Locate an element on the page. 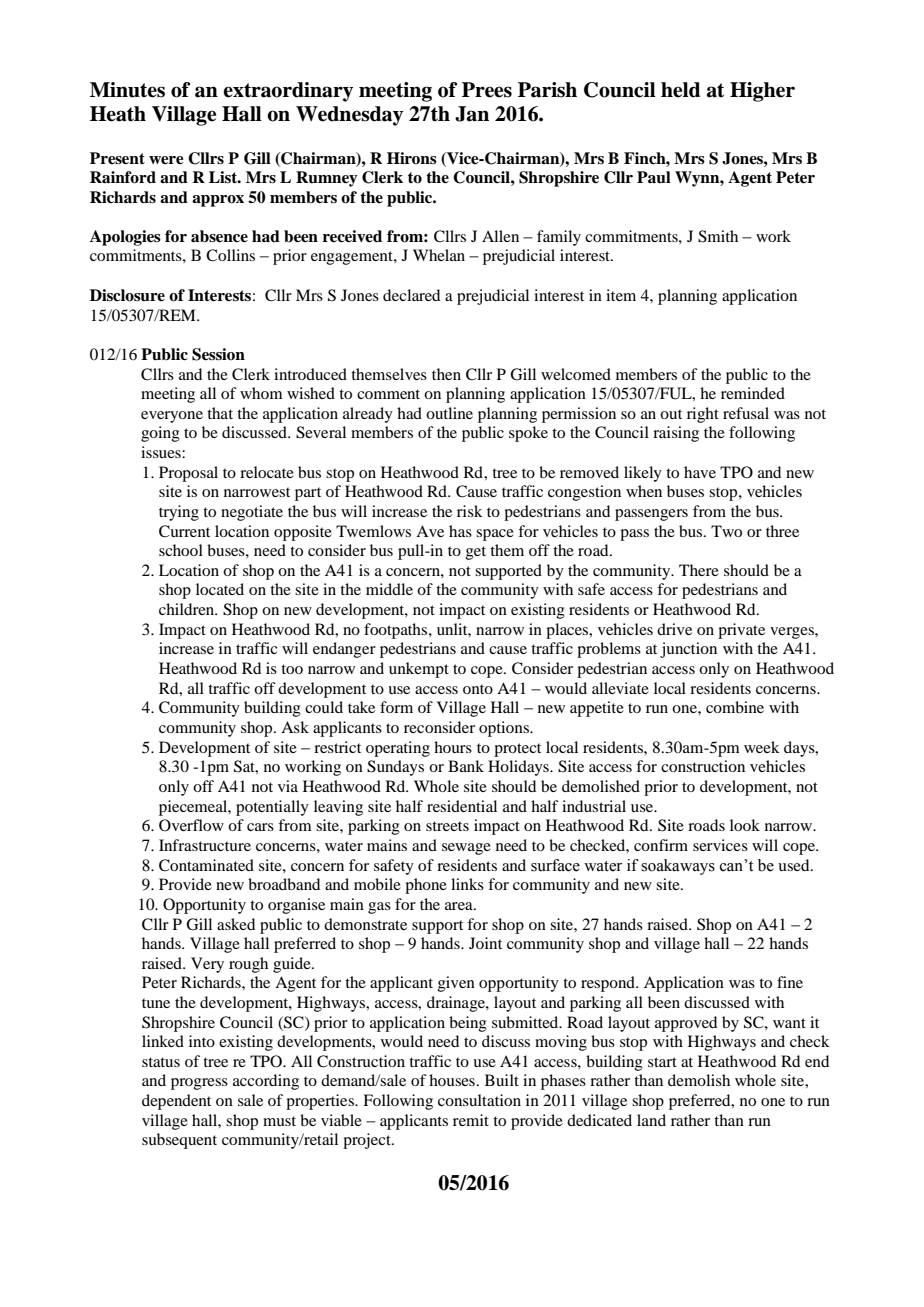 Image resolution: width=924 pixels, height=1307 pixels. dependent is located at coordinates (176, 1102).
